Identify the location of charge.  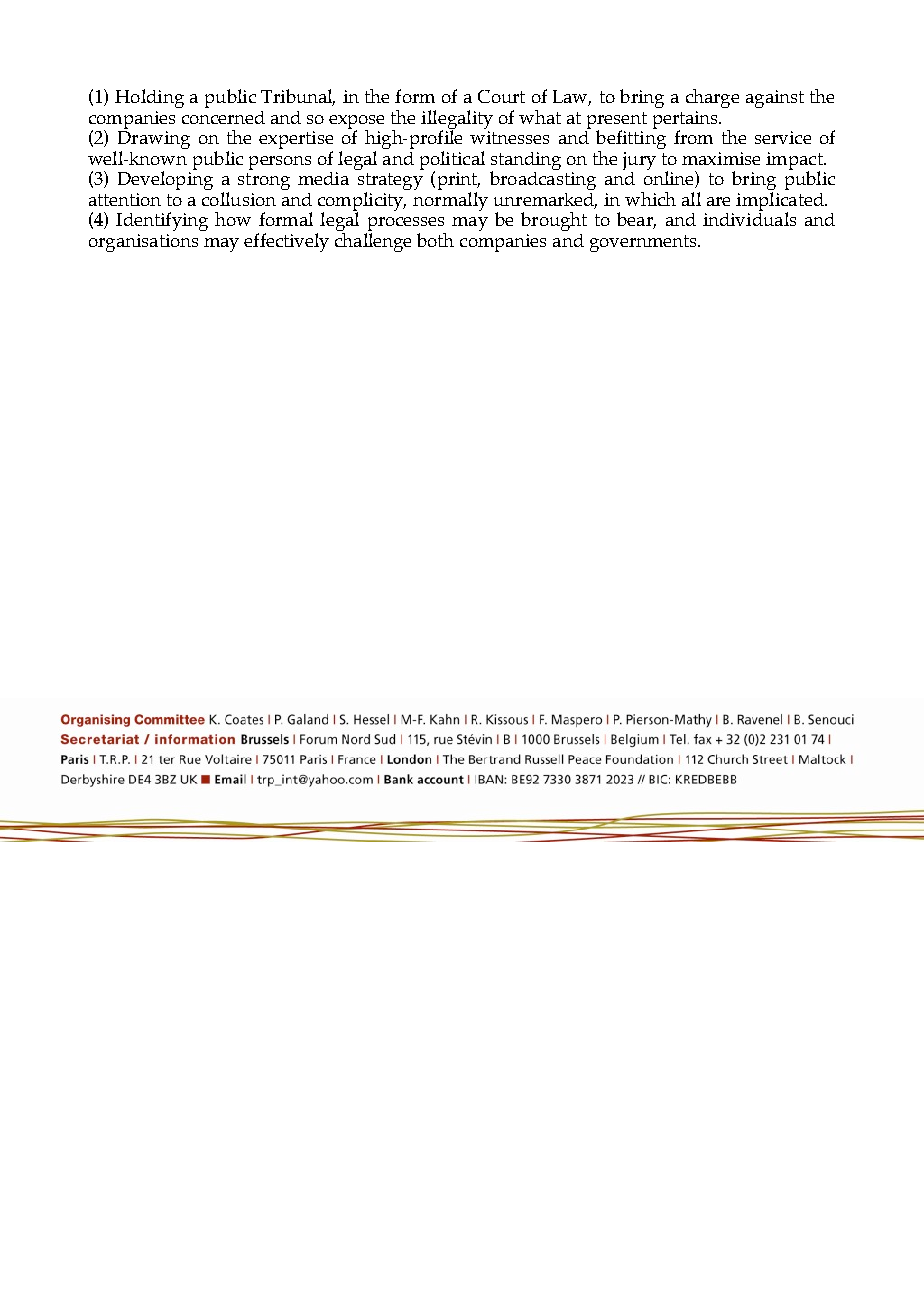
(712, 98).
